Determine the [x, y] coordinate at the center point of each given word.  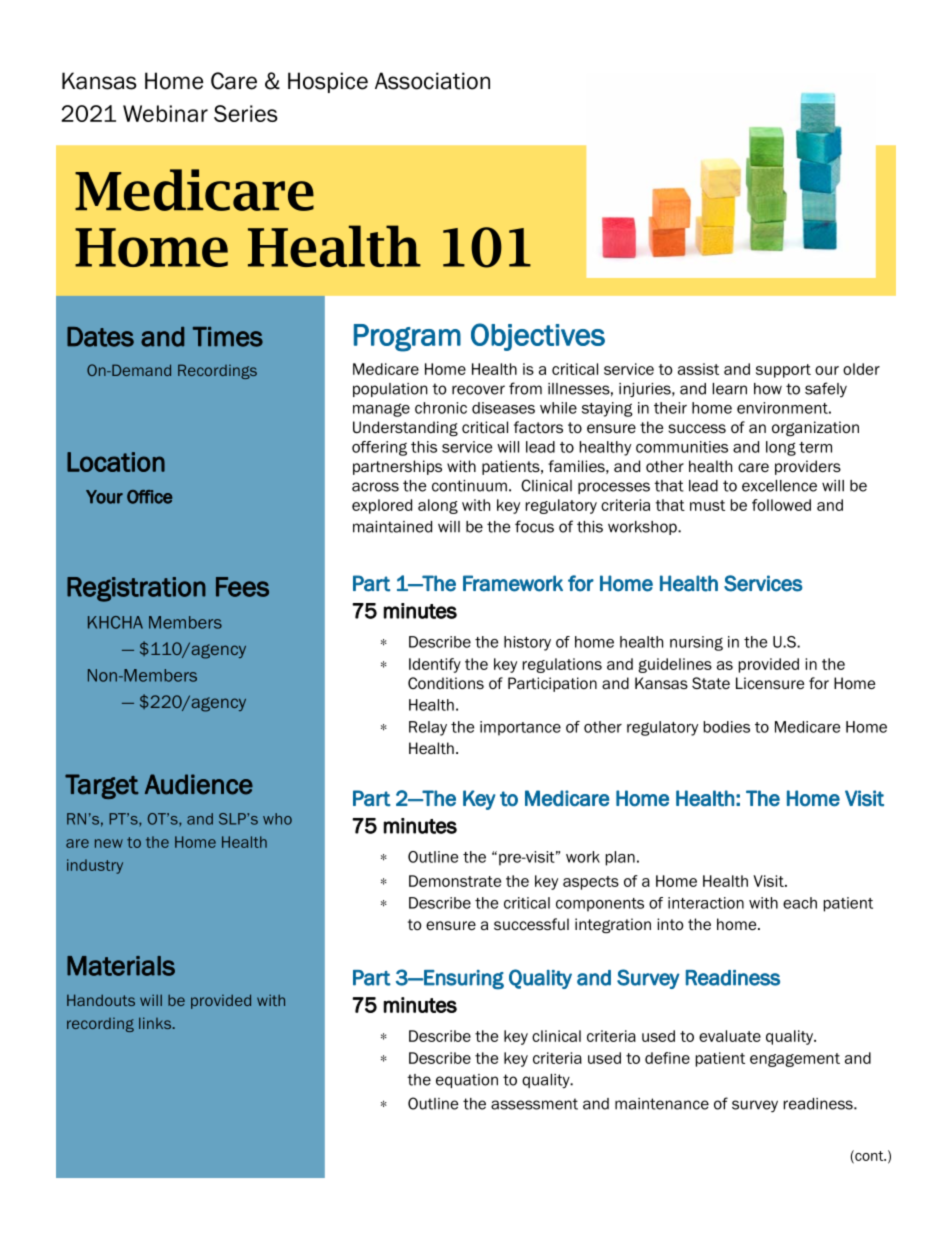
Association [432, 81]
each [800, 903]
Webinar [165, 113]
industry [95, 866]
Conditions [446, 683]
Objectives [538, 337]
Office [150, 497]
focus [534, 526]
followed [781, 505]
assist [698, 369]
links [156, 1023]
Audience [199, 784]
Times [228, 337]
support [783, 371]
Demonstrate [455, 881]
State [711, 683]
